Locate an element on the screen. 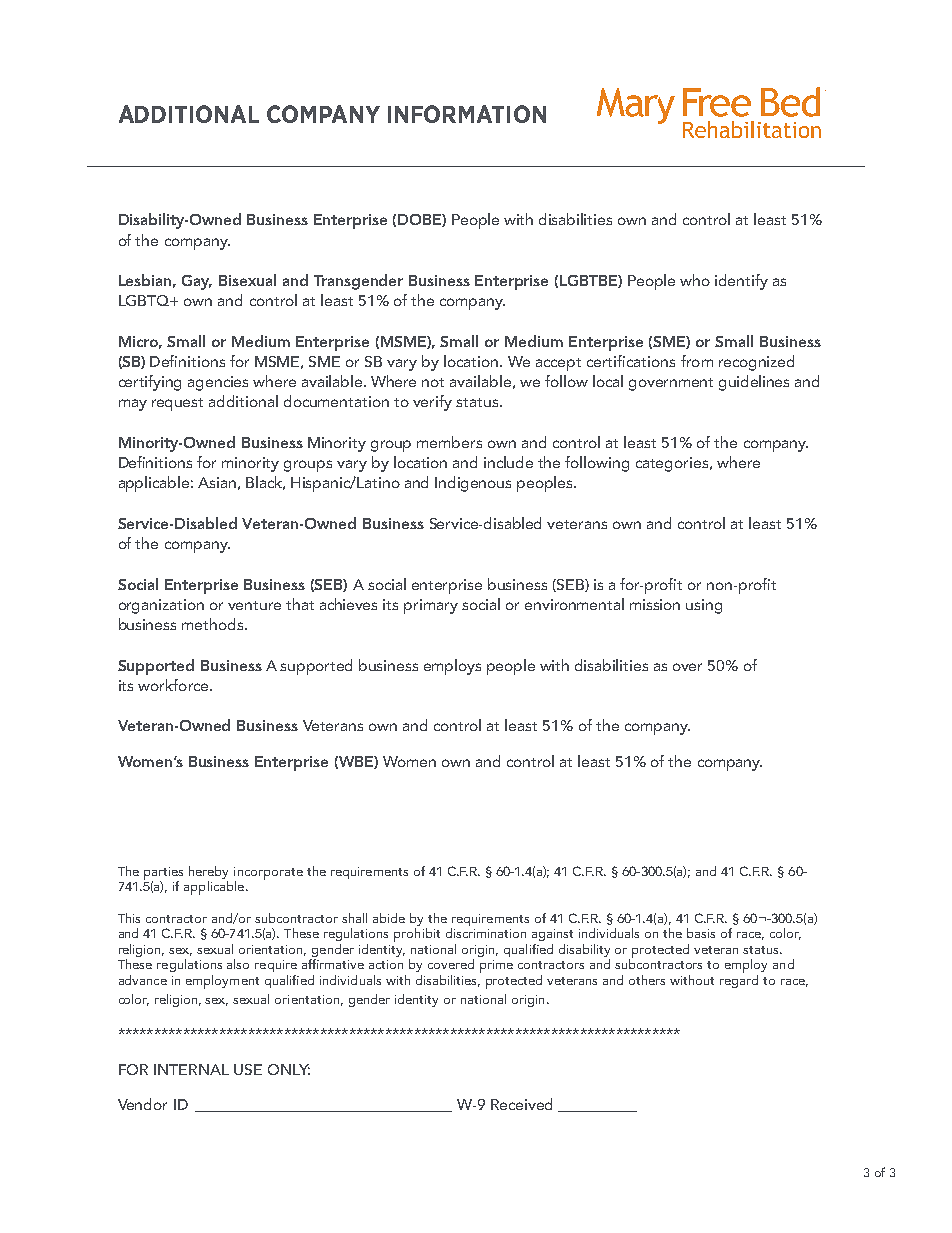  agencies is located at coordinates (218, 383).
